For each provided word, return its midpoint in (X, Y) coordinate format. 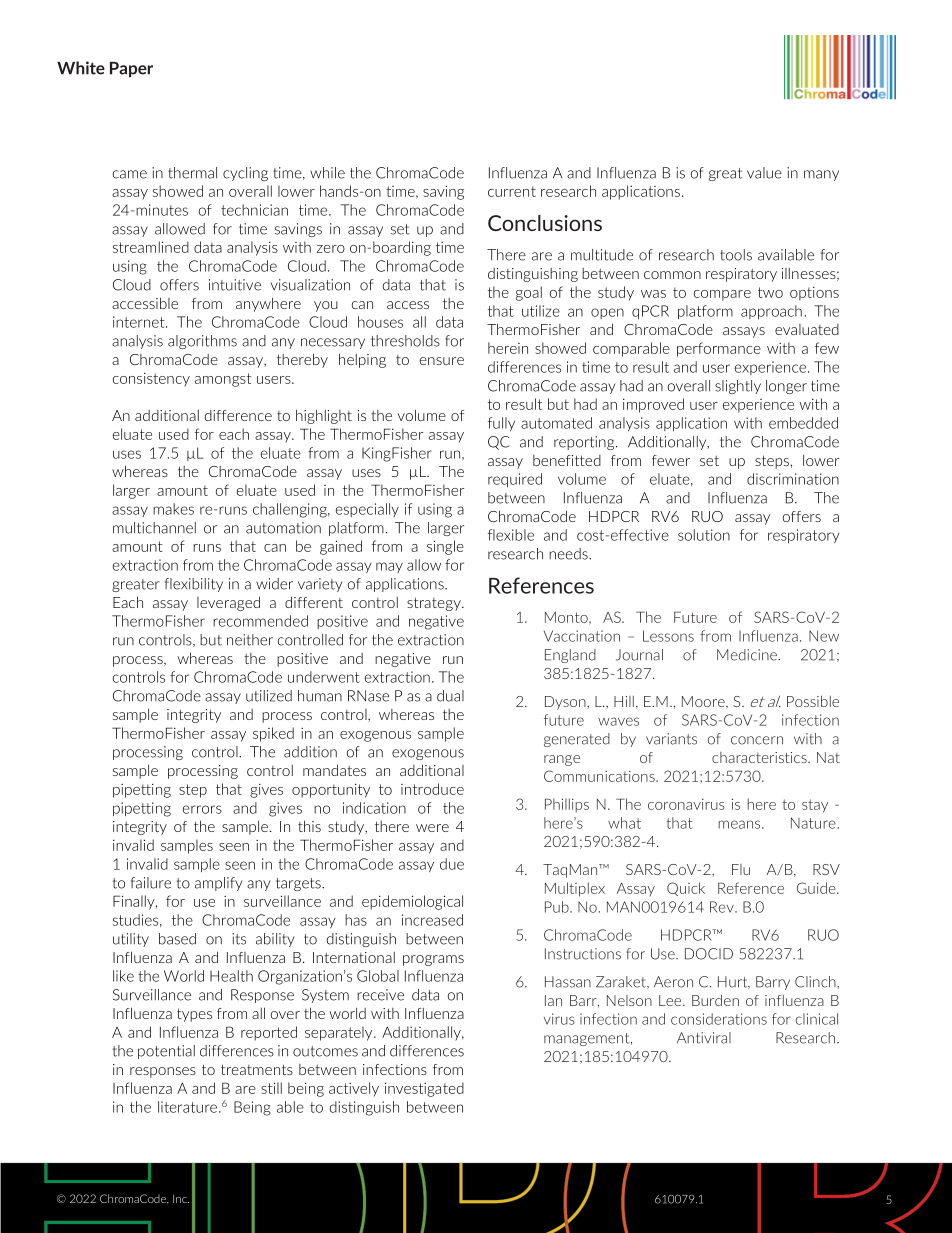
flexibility (194, 585)
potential (166, 1052)
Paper (131, 69)
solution (704, 535)
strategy (435, 604)
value (764, 173)
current (512, 191)
